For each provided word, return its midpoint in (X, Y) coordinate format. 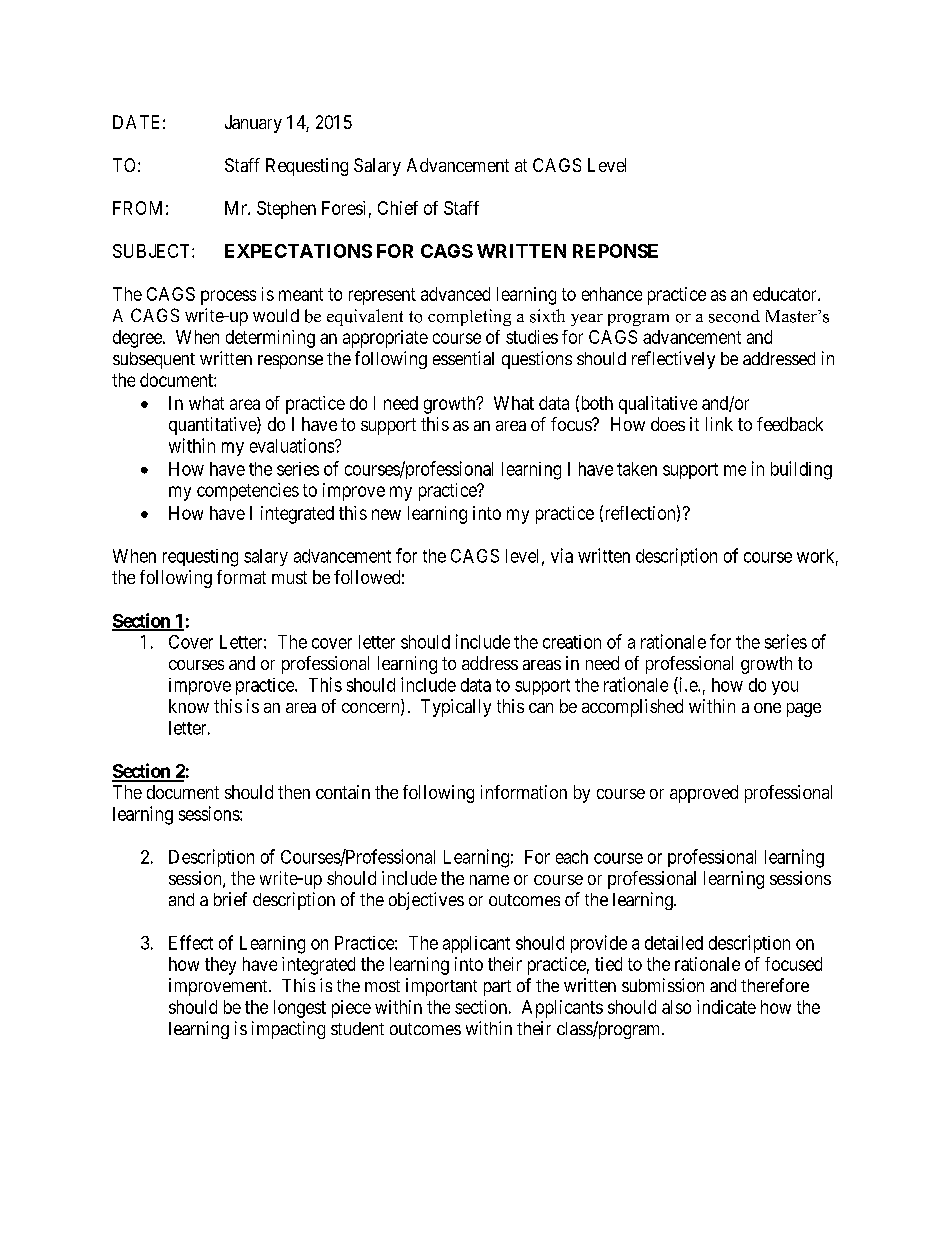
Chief (398, 208)
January (253, 124)
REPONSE (615, 251)
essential (463, 358)
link (719, 424)
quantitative (213, 426)
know (189, 706)
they (220, 966)
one (767, 708)
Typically (456, 708)
